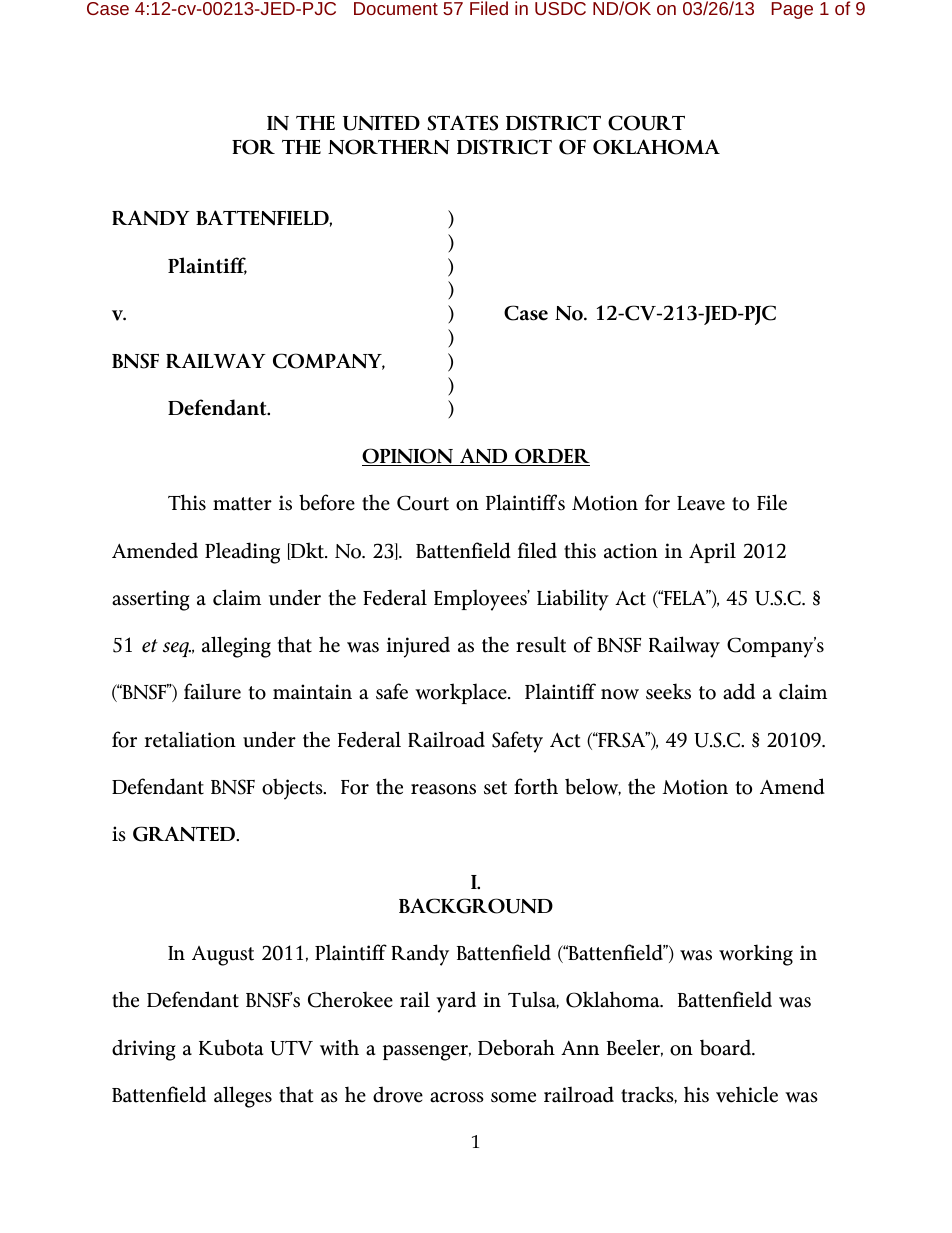  I want to click on April, so click(712, 552).
